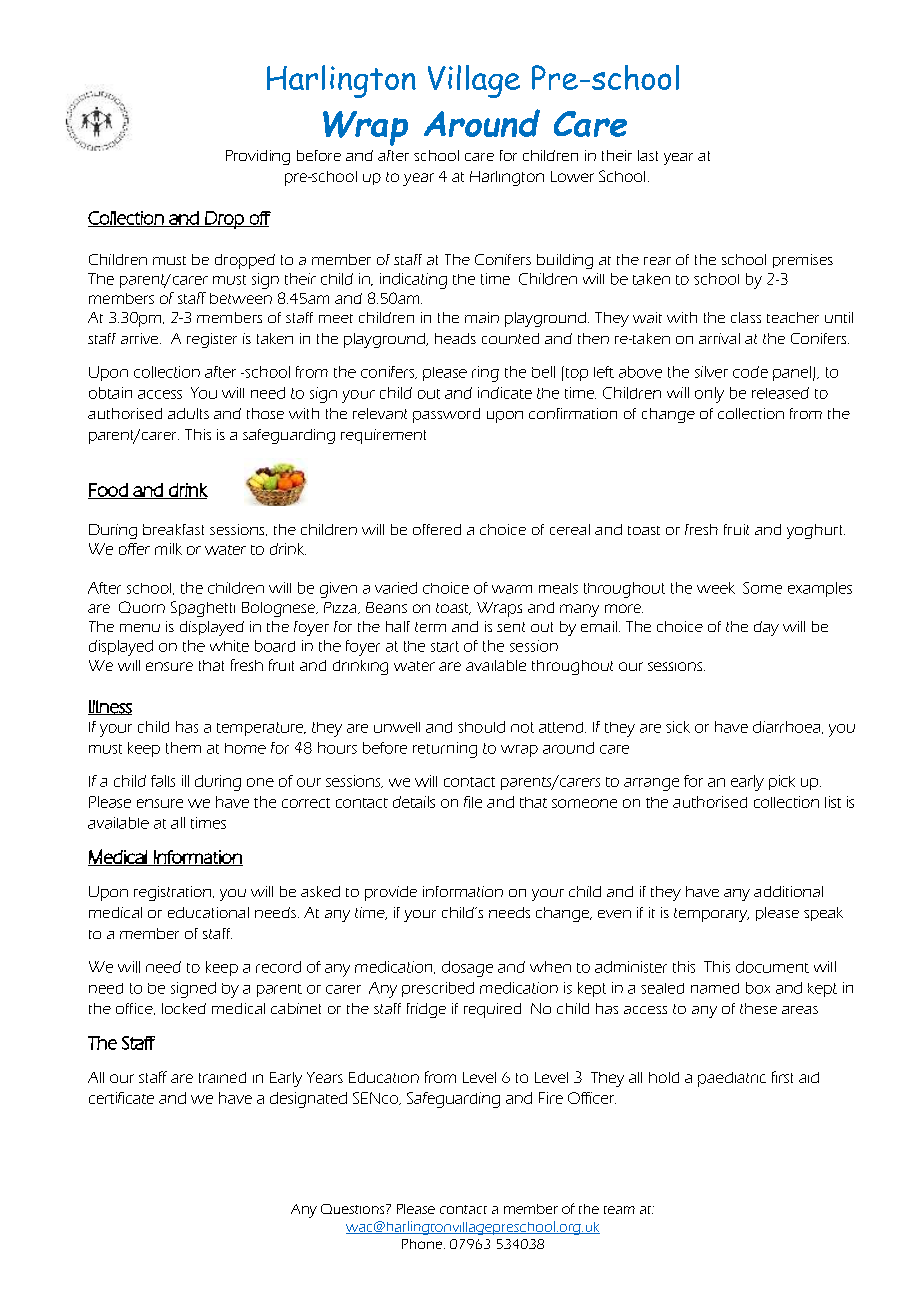 This screenshot has width=924, height=1308. What do you see at coordinates (481, 727) in the screenshot?
I see `should` at bounding box center [481, 727].
